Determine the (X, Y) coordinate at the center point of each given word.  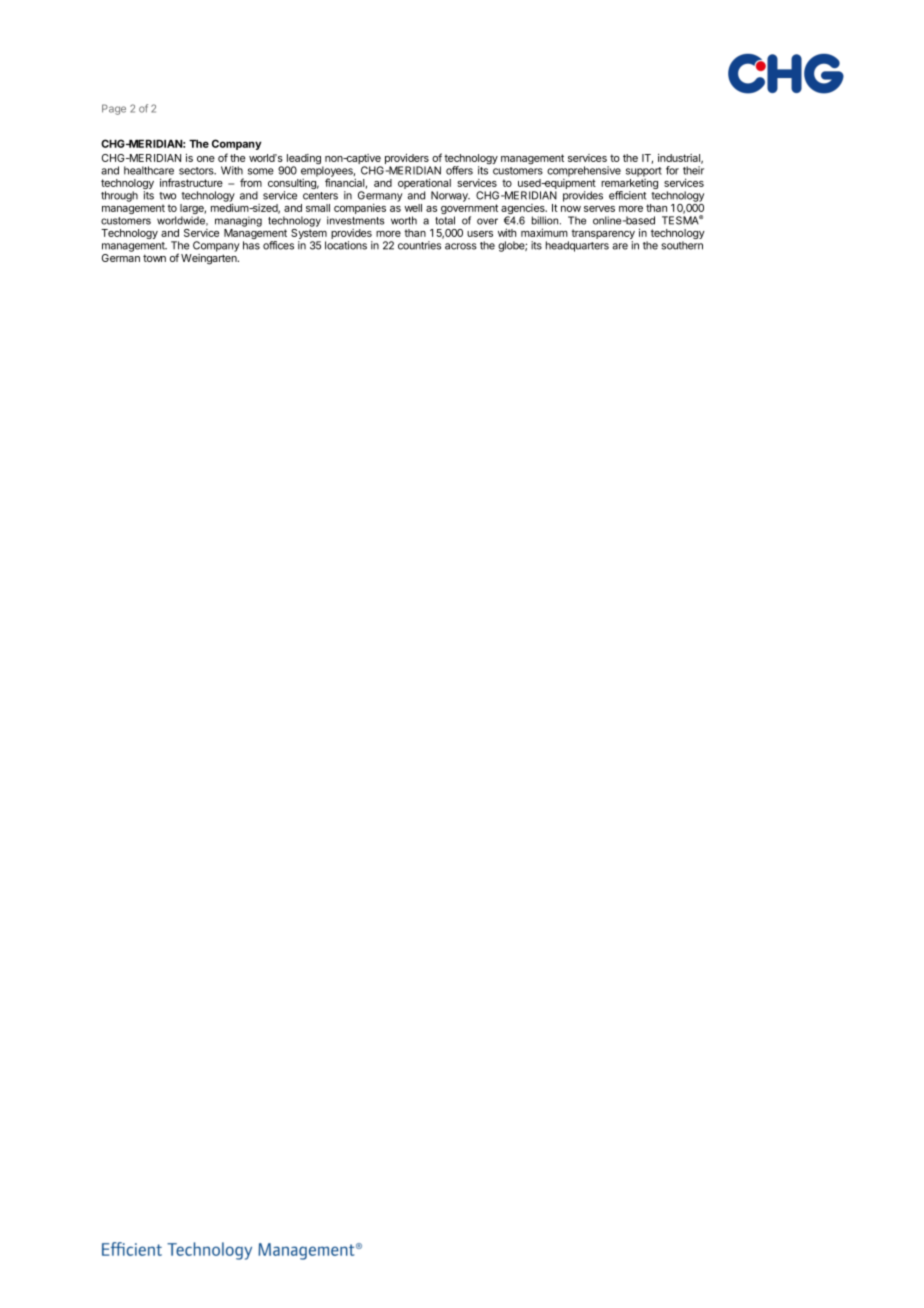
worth (404, 220)
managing (238, 221)
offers (459, 170)
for (672, 170)
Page (114, 109)
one (206, 159)
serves (599, 209)
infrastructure (191, 182)
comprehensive (584, 171)
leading (304, 160)
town (154, 258)
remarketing (629, 185)
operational (424, 185)
